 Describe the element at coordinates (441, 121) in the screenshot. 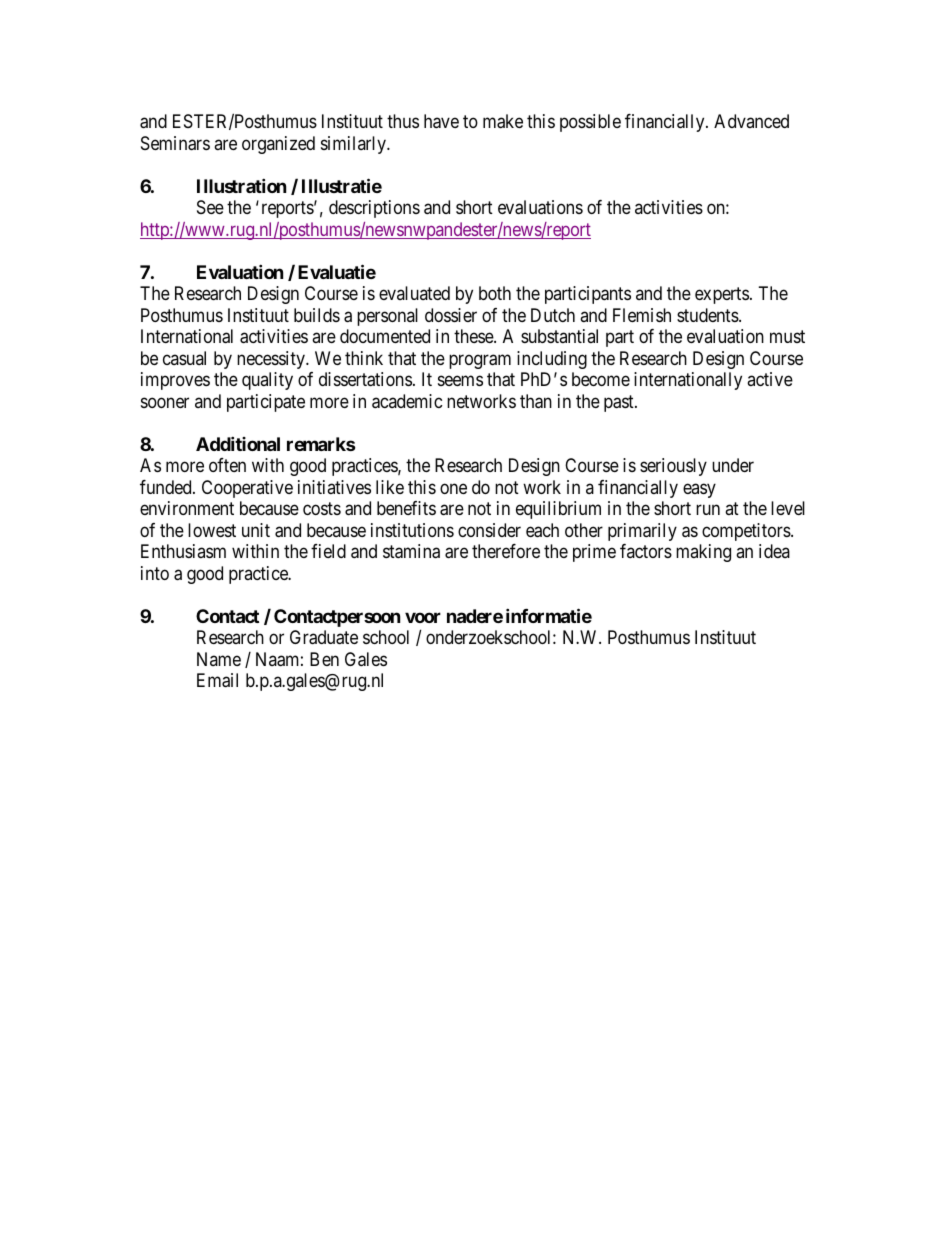

I see `have` at that location.
